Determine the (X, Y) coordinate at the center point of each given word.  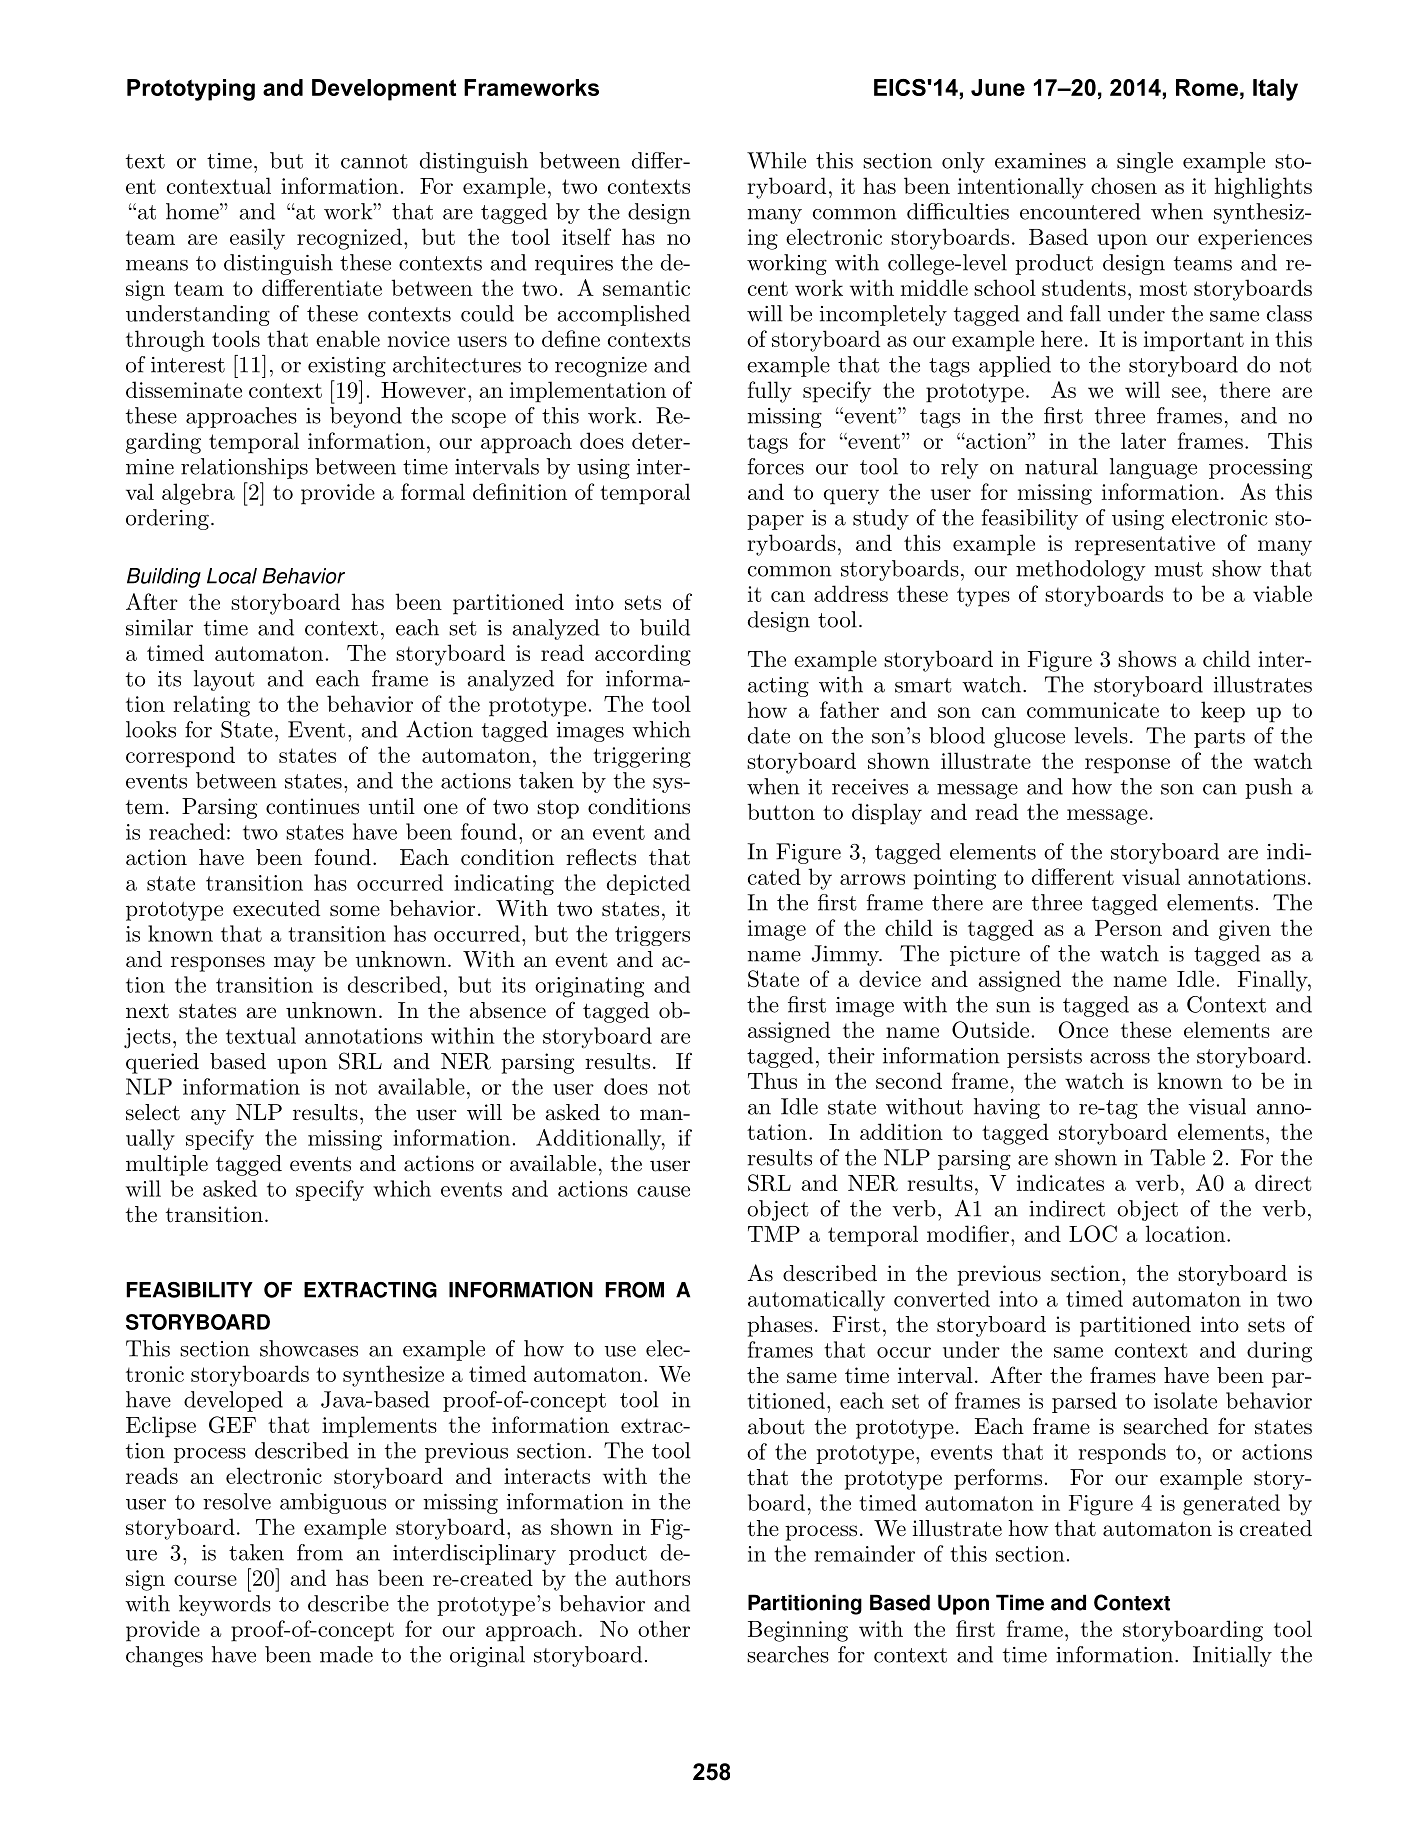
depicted (648, 884)
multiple (167, 1165)
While (776, 160)
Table (1177, 1157)
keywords (225, 1605)
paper (775, 522)
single (1145, 162)
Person (1128, 928)
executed (276, 908)
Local (232, 576)
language (1153, 468)
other (664, 1628)
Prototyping (191, 90)
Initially (1232, 1656)
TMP (774, 1234)
